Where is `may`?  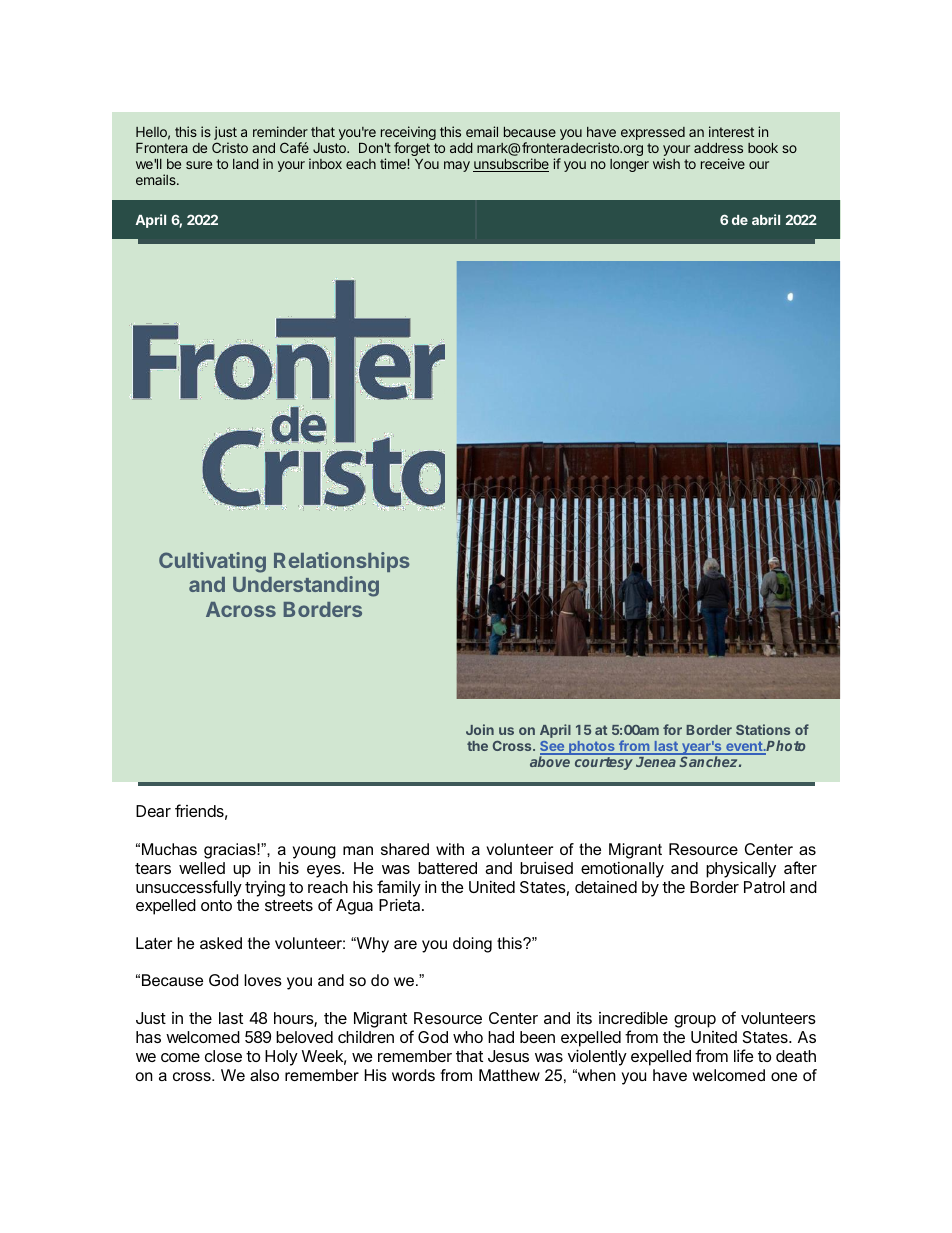
may is located at coordinates (457, 166).
